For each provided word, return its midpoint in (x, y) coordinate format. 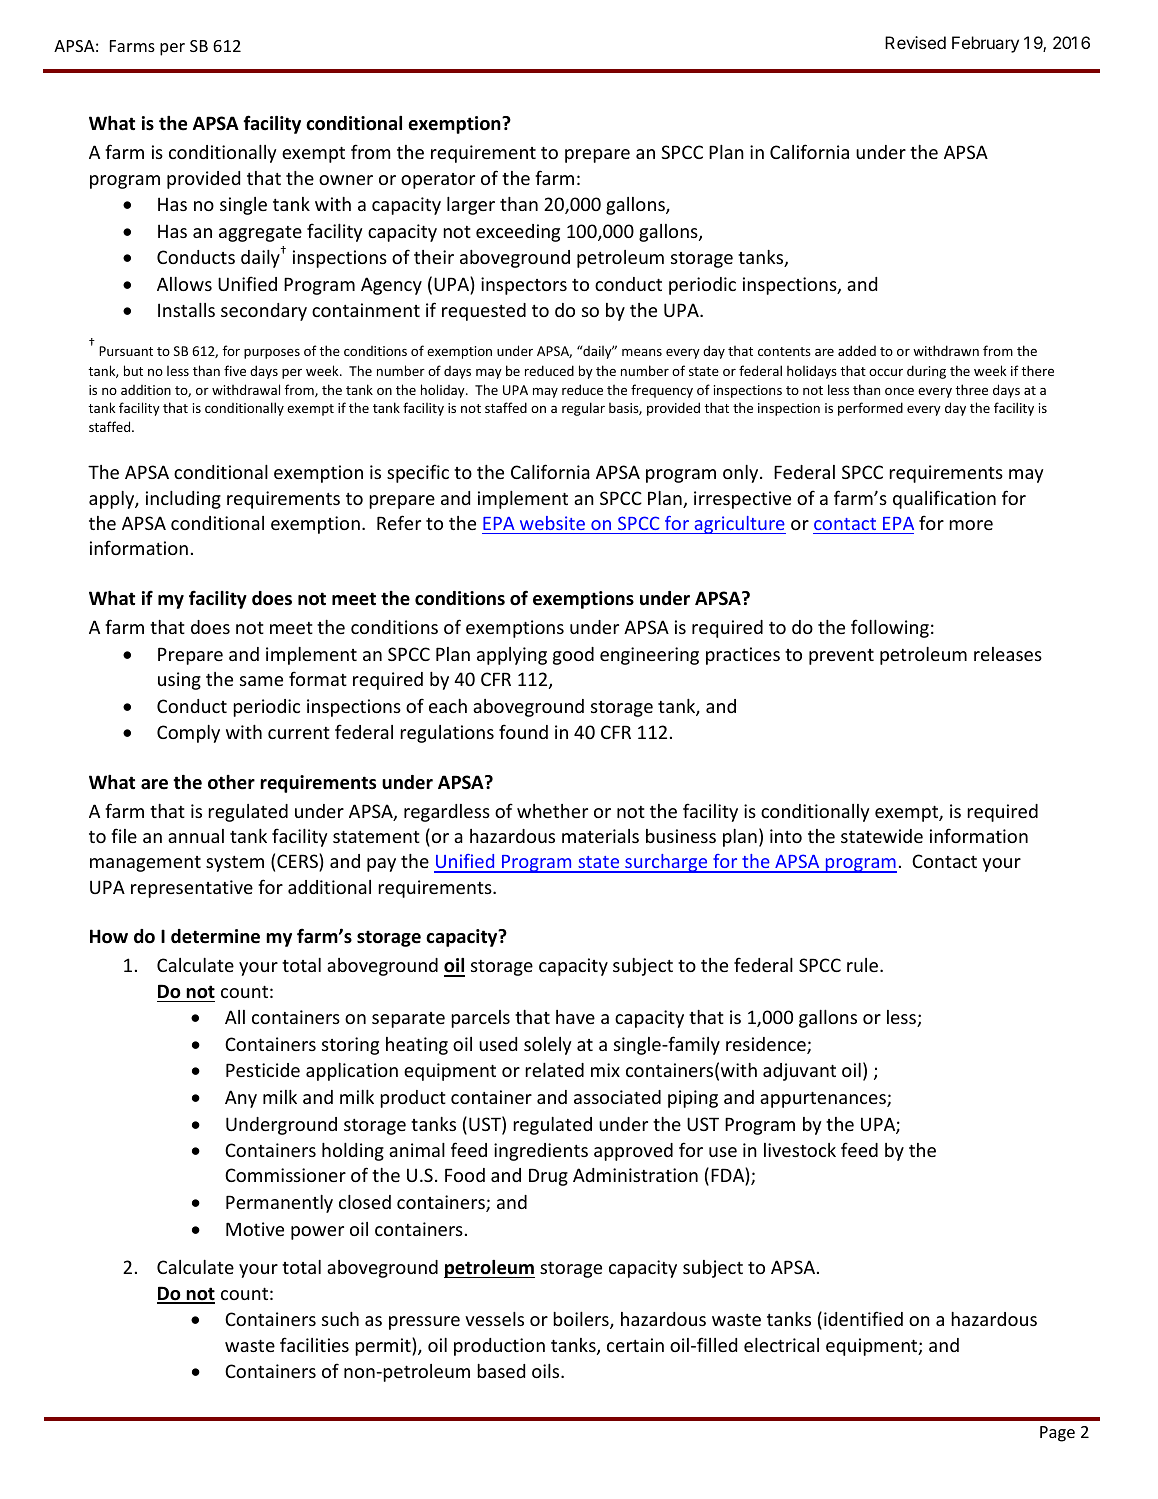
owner (346, 180)
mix (605, 1070)
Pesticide (263, 1070)
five (235, 370)
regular (583, 409)
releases (1008, 654)
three (971, 389)
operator (438, 181)
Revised (915, 42)
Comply (188, 734)
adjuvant (799, 1072)
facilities (314, 1344)
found (523, 731)
